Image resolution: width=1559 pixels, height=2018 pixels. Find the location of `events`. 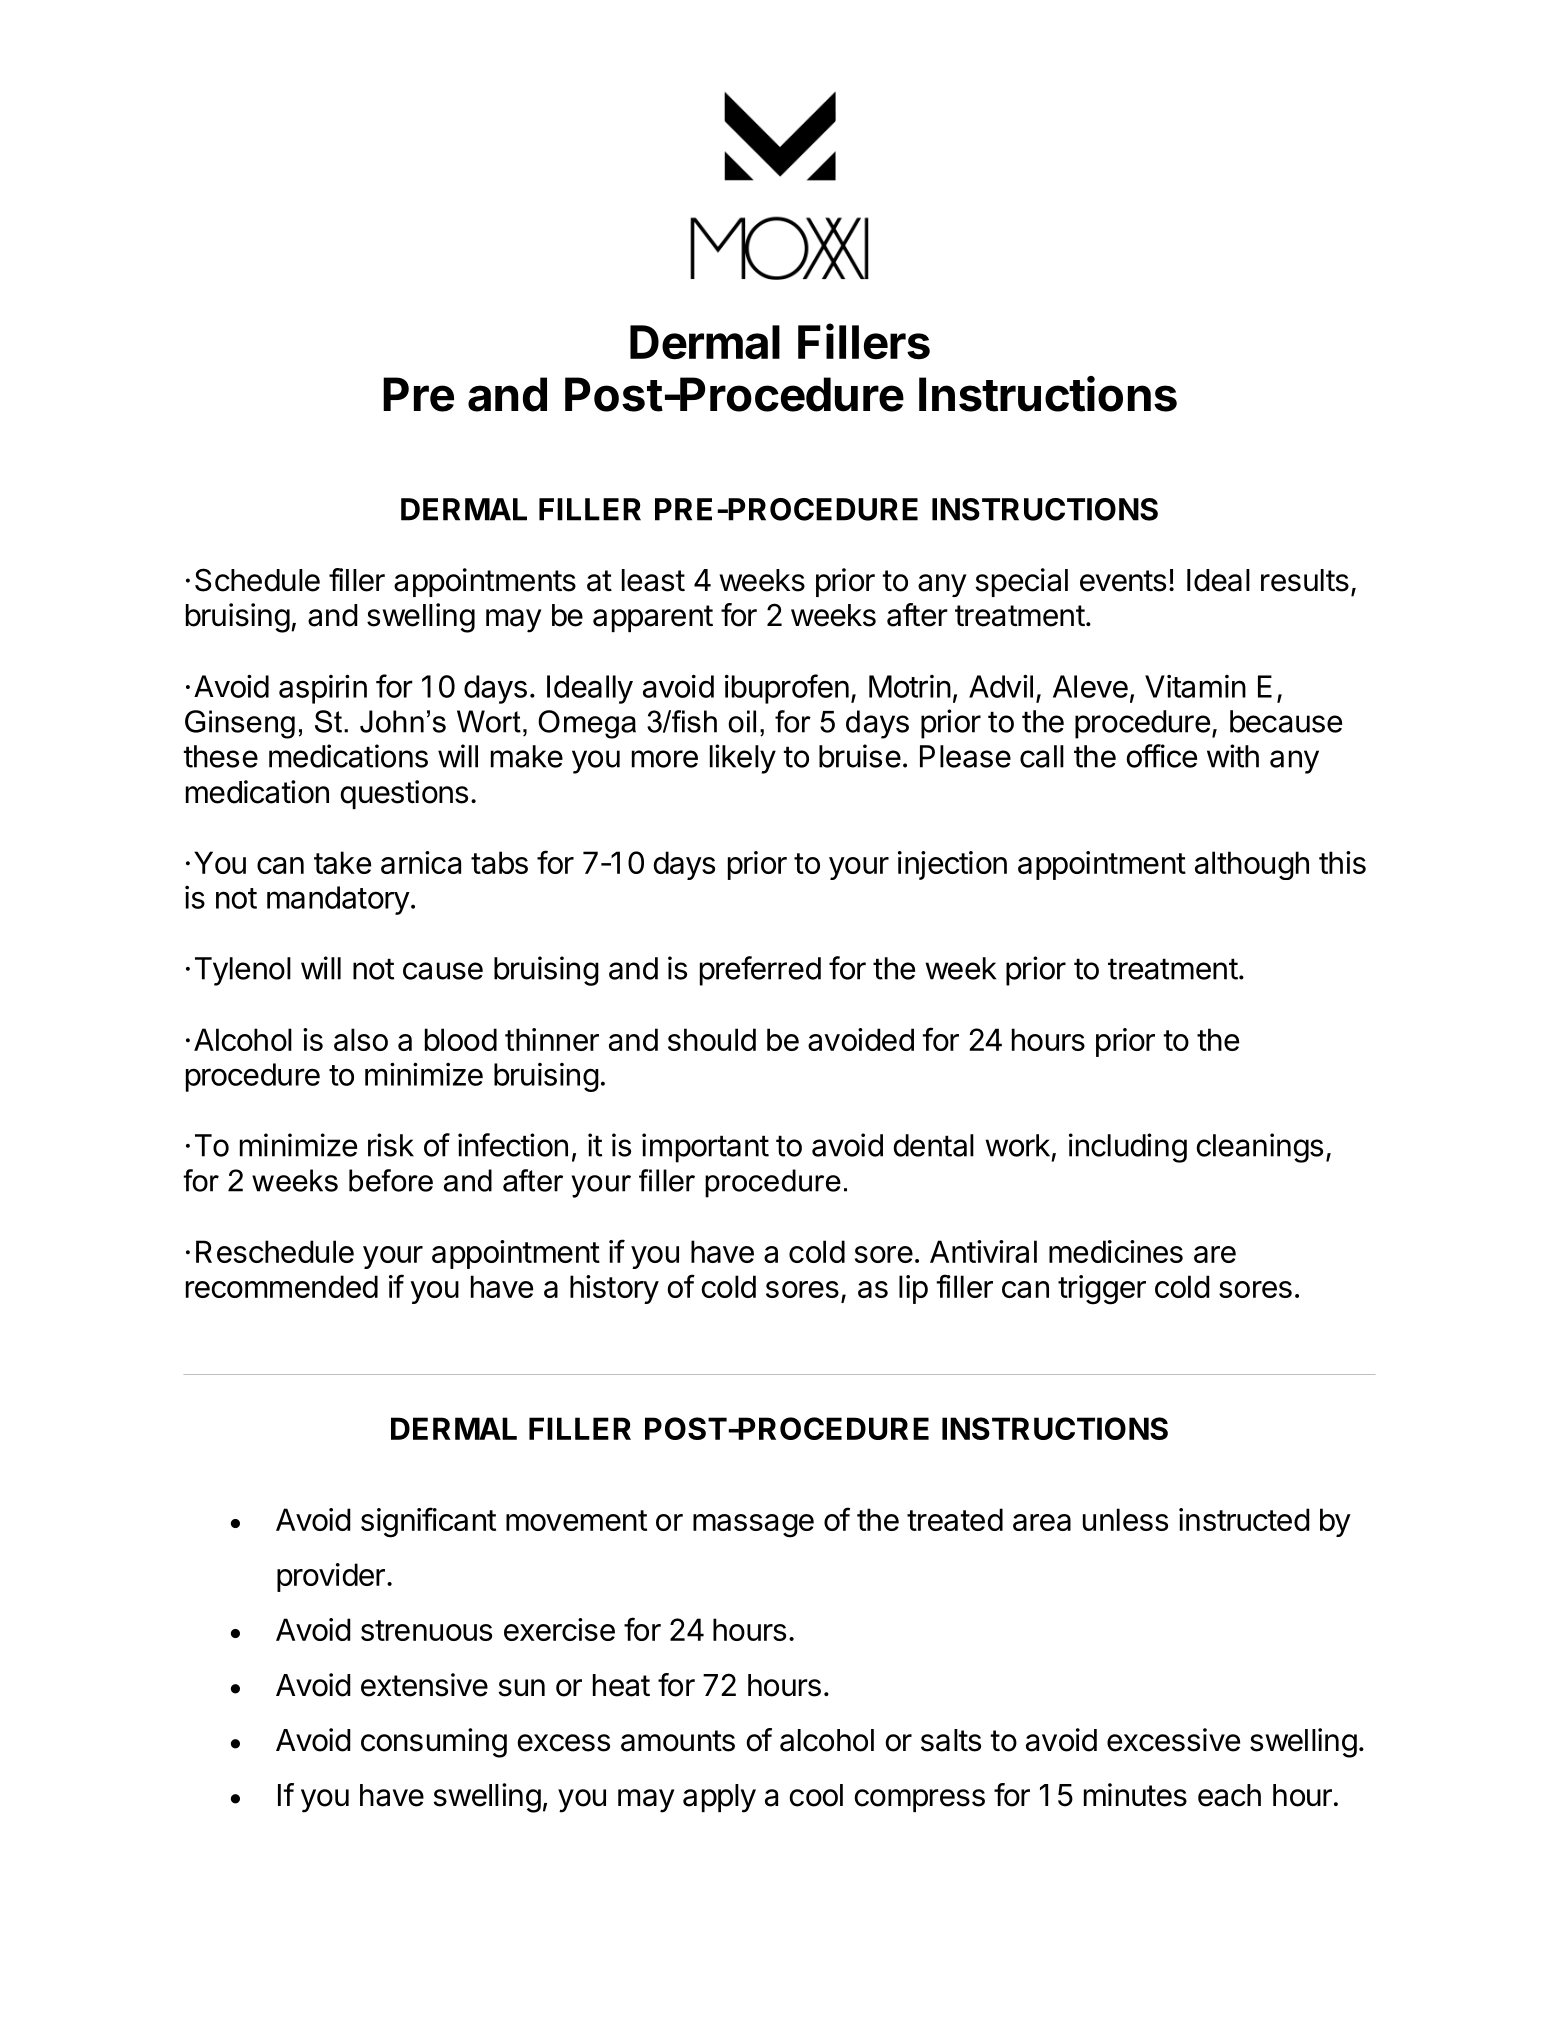

events is located at coordinates (1123, 581).
